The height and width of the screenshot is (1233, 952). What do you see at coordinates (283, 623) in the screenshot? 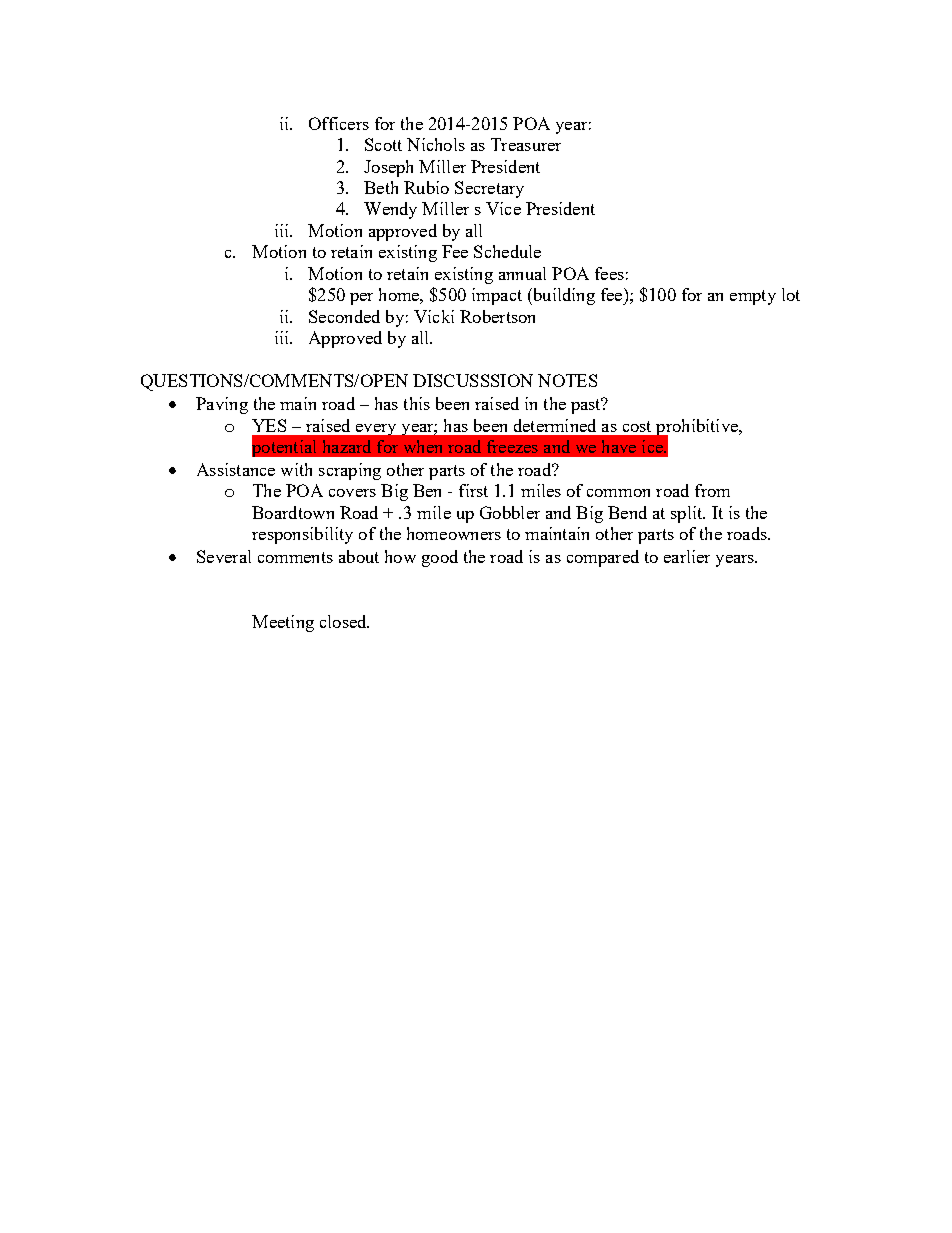
I see `Meeting` at bounding box center [283, 623].
